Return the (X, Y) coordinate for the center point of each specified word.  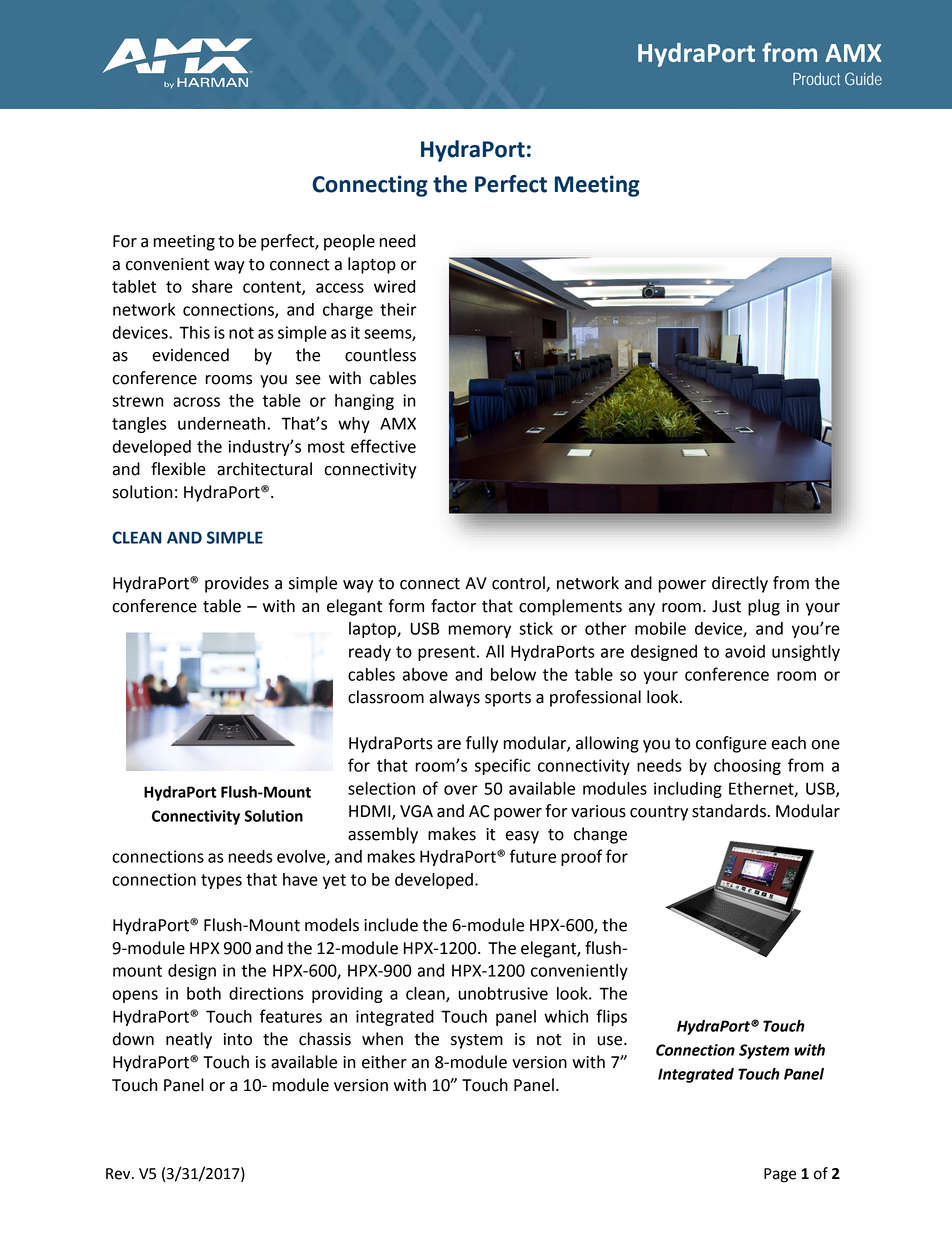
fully (482, 744)
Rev (119, 1174)
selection (381, 788)
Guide (863, 78)
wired (394, 286)
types (221, 881)
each (788, 743)
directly (740, 584)
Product (816, 78)
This (194, 332)
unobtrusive (503, 993)
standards (729, 811)
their (398, 309)
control (519, 584)
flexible (178, 469)
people (349, 242)
